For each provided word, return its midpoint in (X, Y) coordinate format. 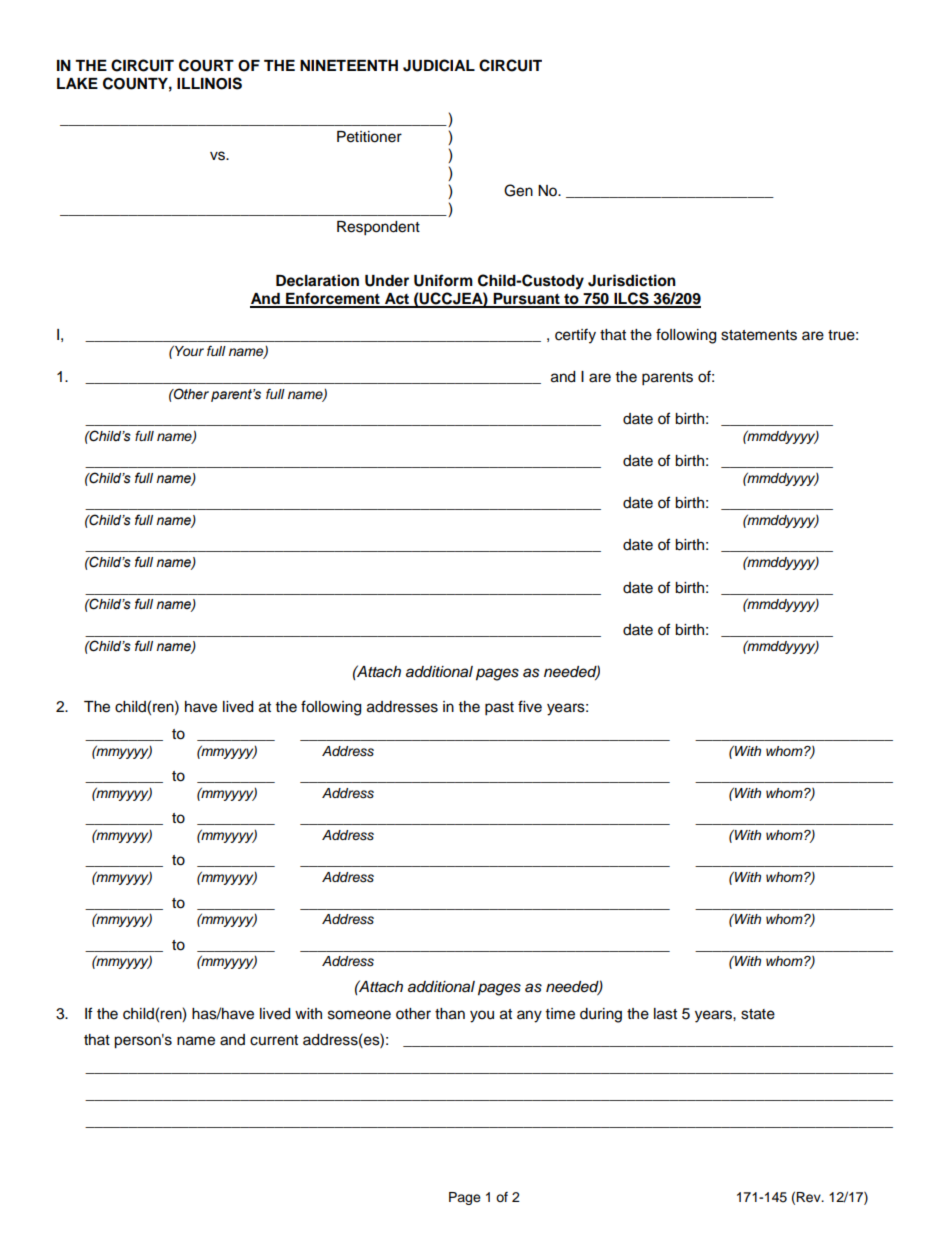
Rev (809, 1197)
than (450, 1014)
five (530, 706)
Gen (518, 190)
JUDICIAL (439, 65)
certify (575, 336)
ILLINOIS (209, 83)
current (274, 1040)
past (499, 709)
